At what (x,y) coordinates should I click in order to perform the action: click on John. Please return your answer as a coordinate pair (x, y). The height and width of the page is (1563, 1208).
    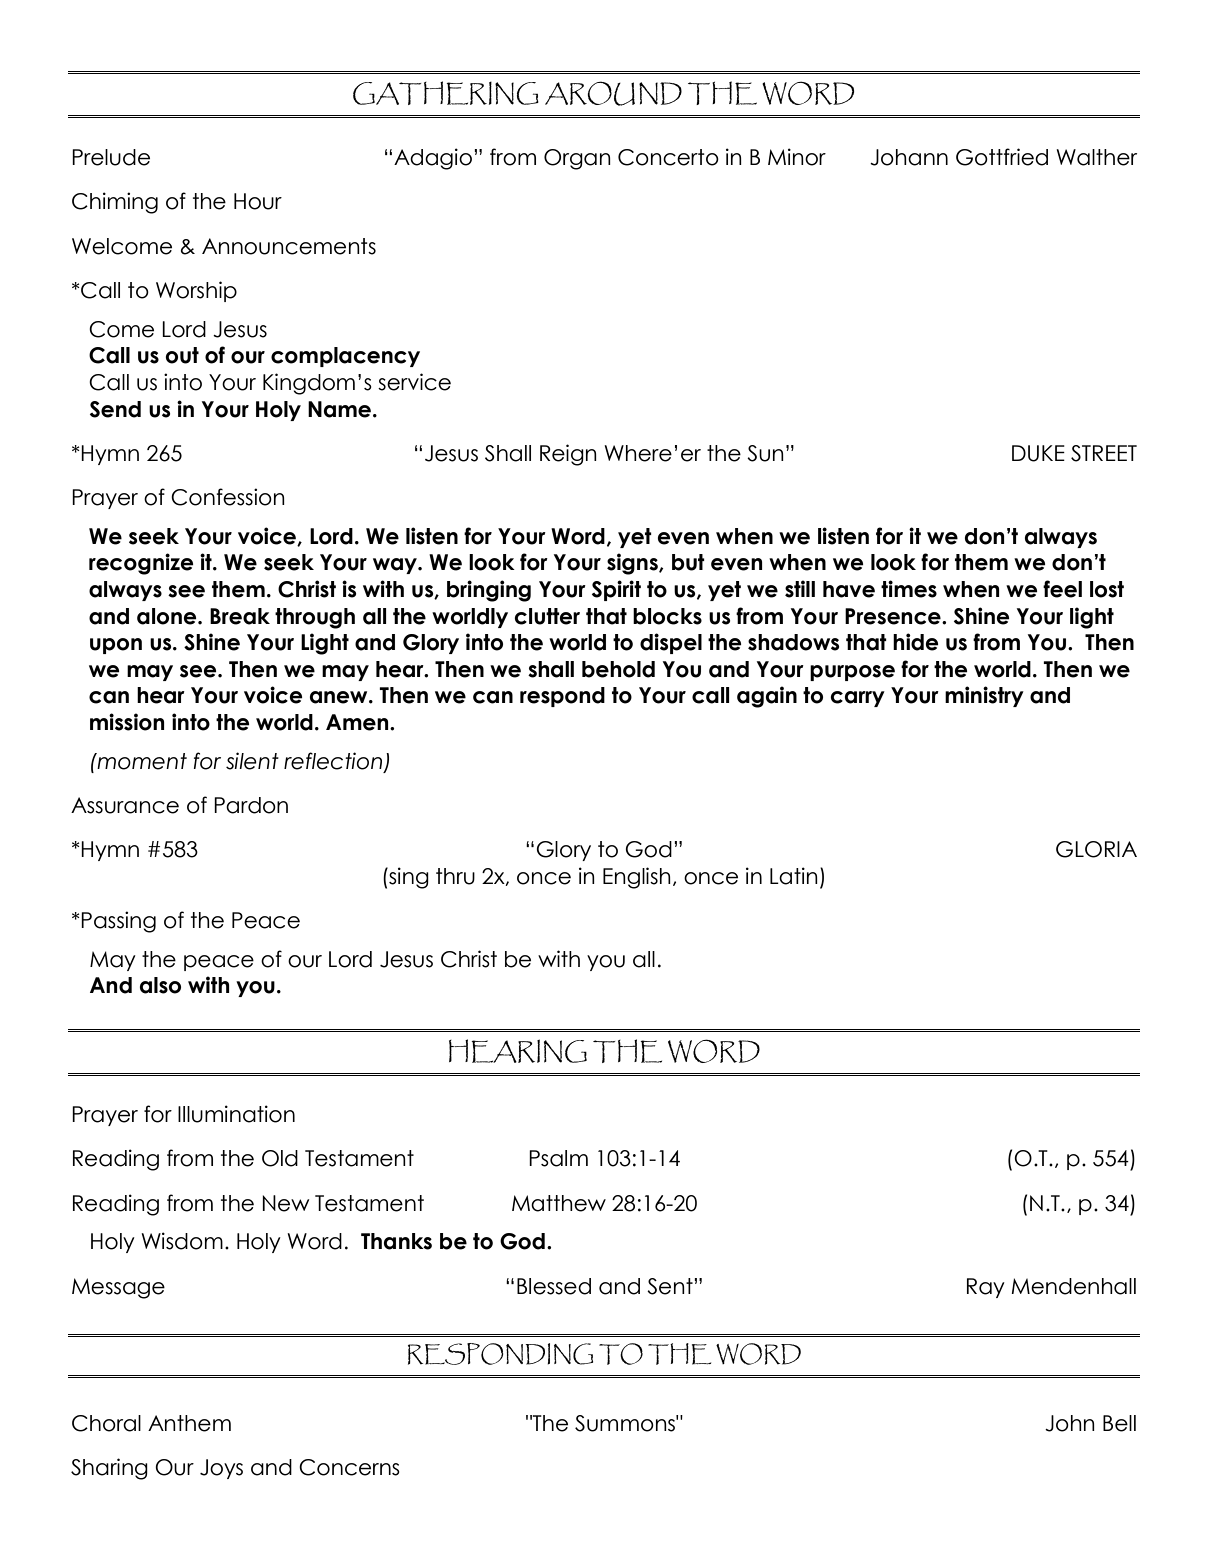
    Looking at the image, I should click on (1070, 1423).
